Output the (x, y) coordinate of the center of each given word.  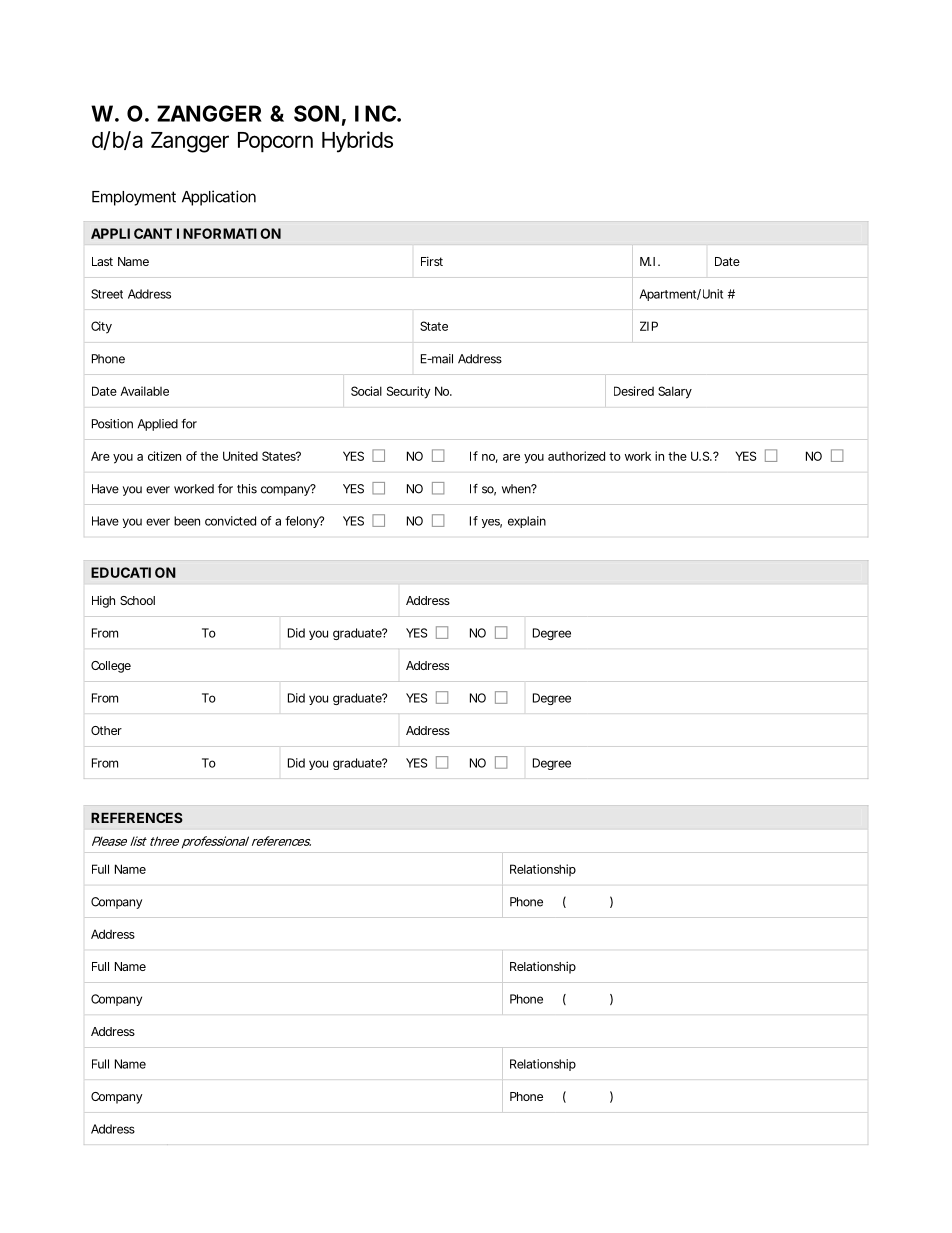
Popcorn (275, 142)
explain (527, 522)
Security (408, 392)
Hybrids (357, 142)
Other (106, 730)
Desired (634, 391)
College (111, 667)
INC (375, 113)
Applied (158, 425)
